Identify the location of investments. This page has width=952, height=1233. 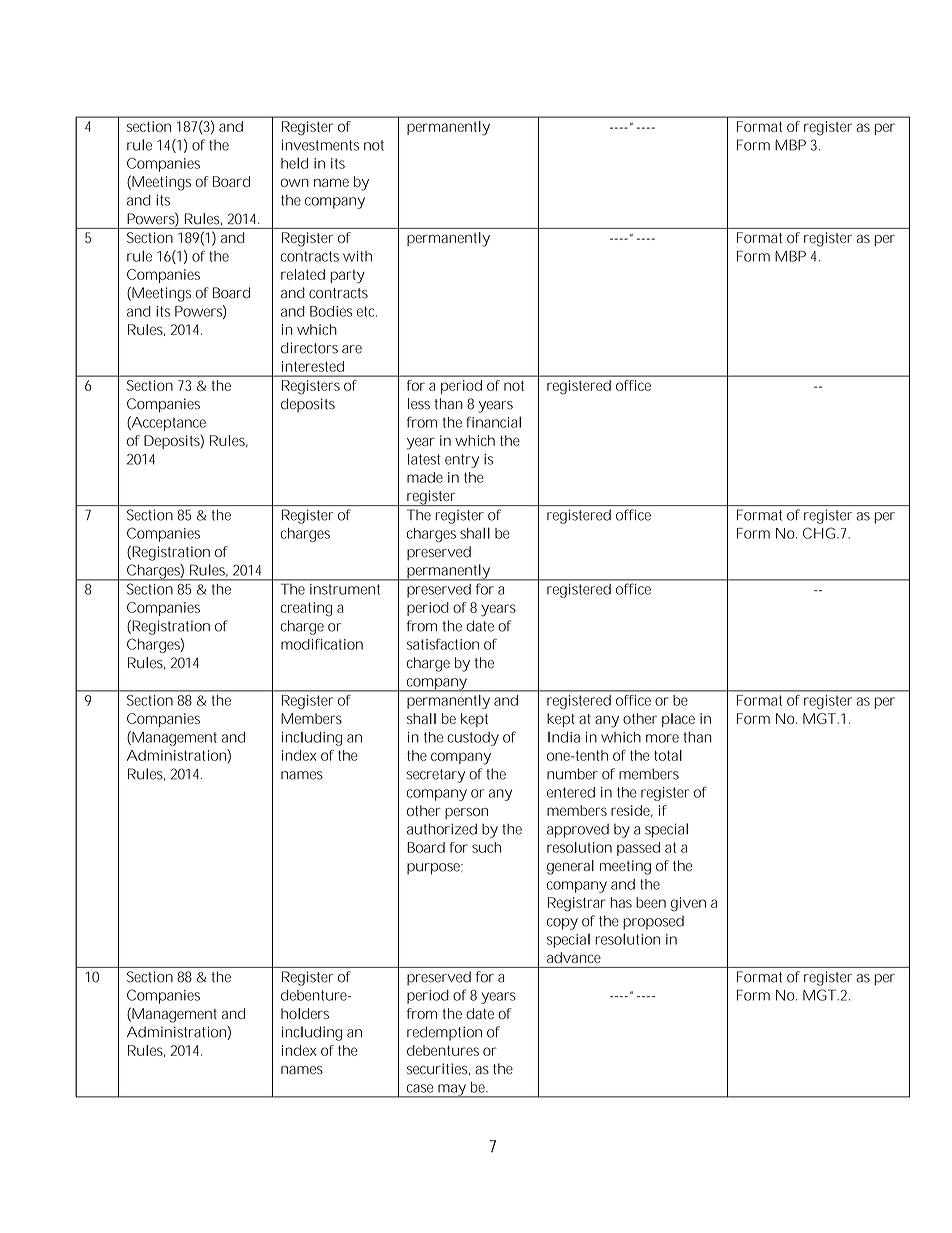
(320, 145).
